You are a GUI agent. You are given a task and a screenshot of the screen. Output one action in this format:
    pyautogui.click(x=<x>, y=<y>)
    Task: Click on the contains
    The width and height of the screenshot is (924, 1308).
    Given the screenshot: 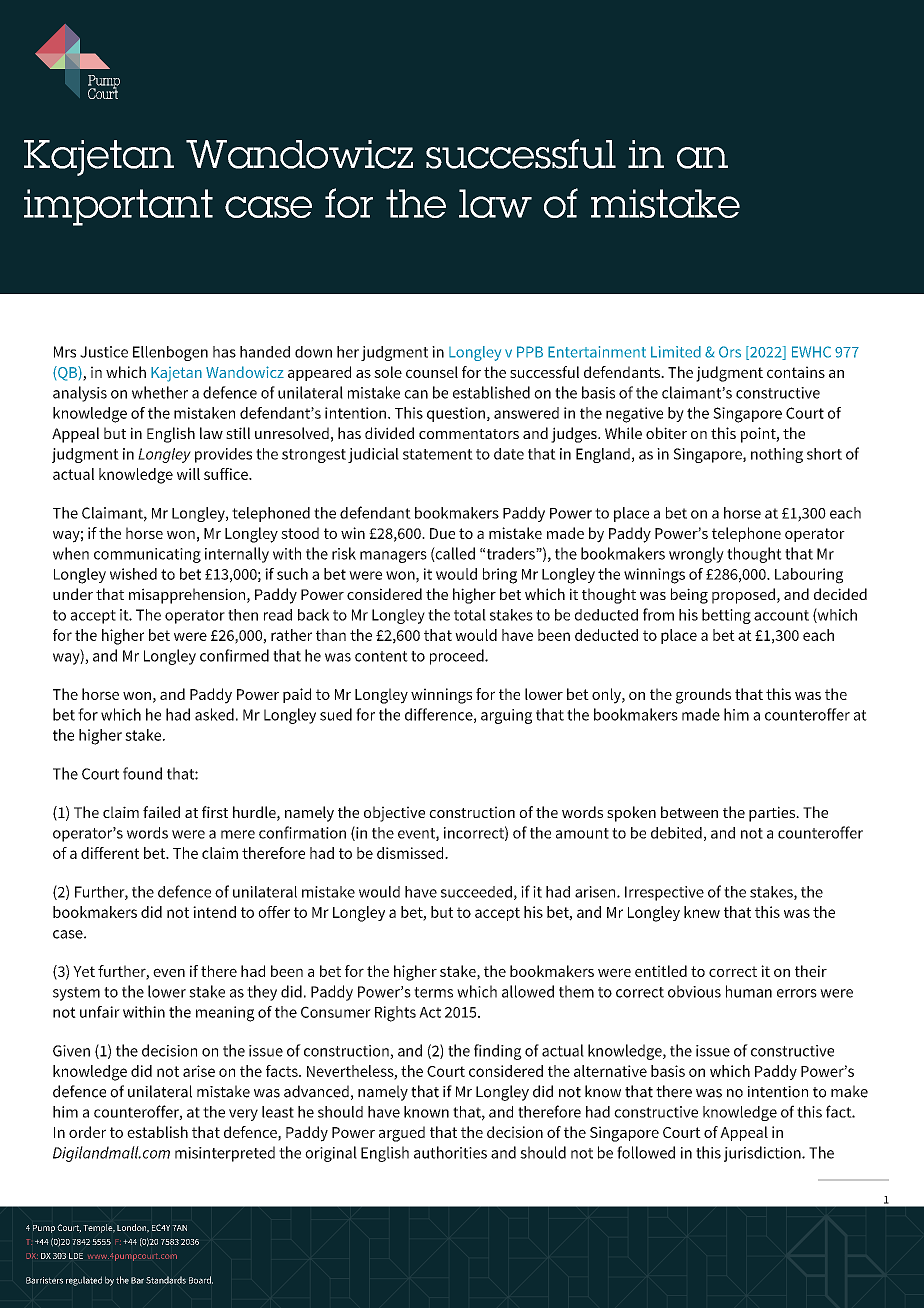 What is the action you would take?
    pyautogui.click(x=796, y=372)
